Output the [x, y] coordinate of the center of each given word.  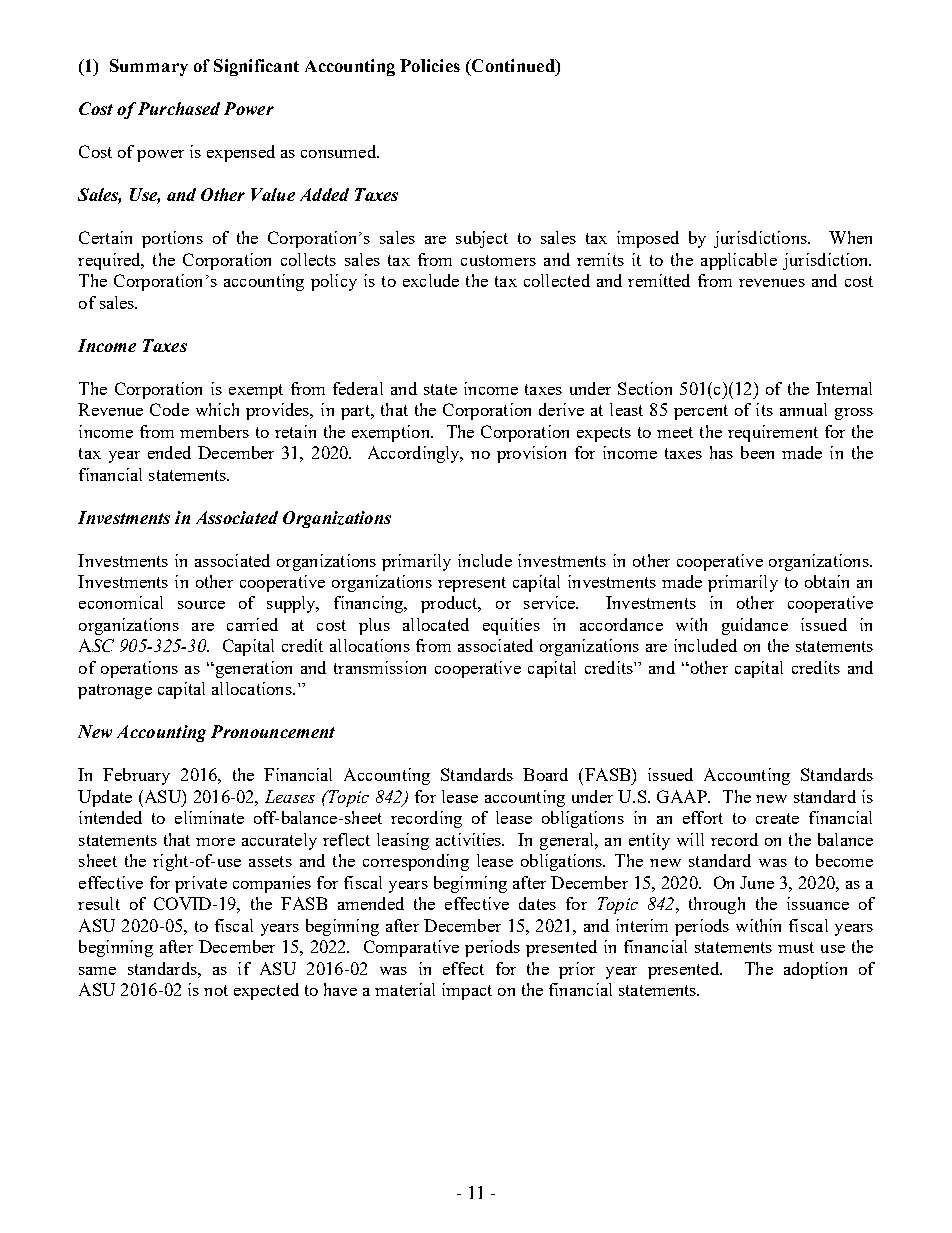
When [850, 237]
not [216, 990]
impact [467, 991]
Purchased [179, 108]
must [796, 947]
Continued [513, 67]
